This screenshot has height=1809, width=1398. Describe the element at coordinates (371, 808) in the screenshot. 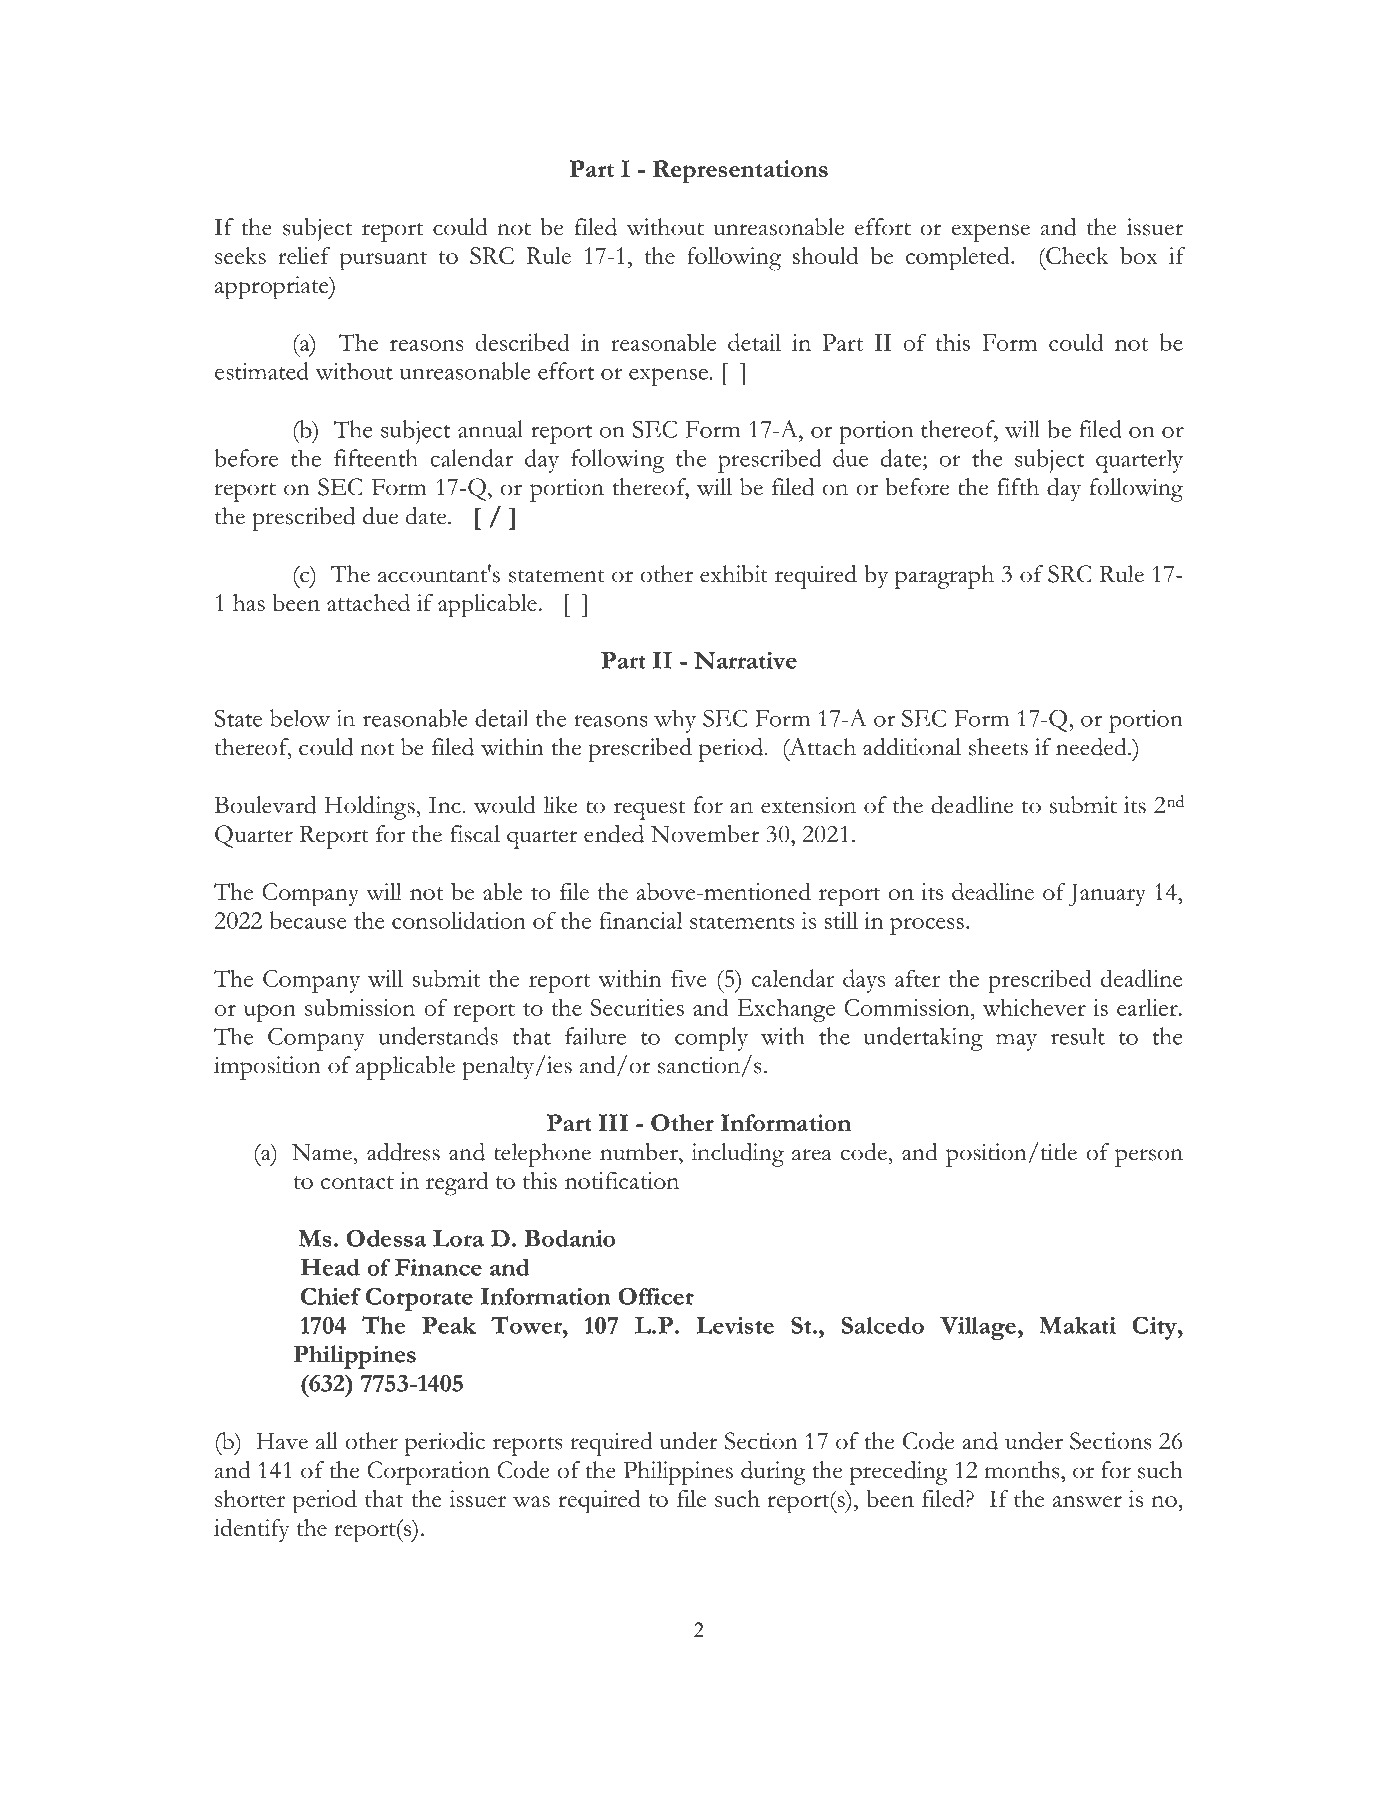

I see `Holdings` at that location.
